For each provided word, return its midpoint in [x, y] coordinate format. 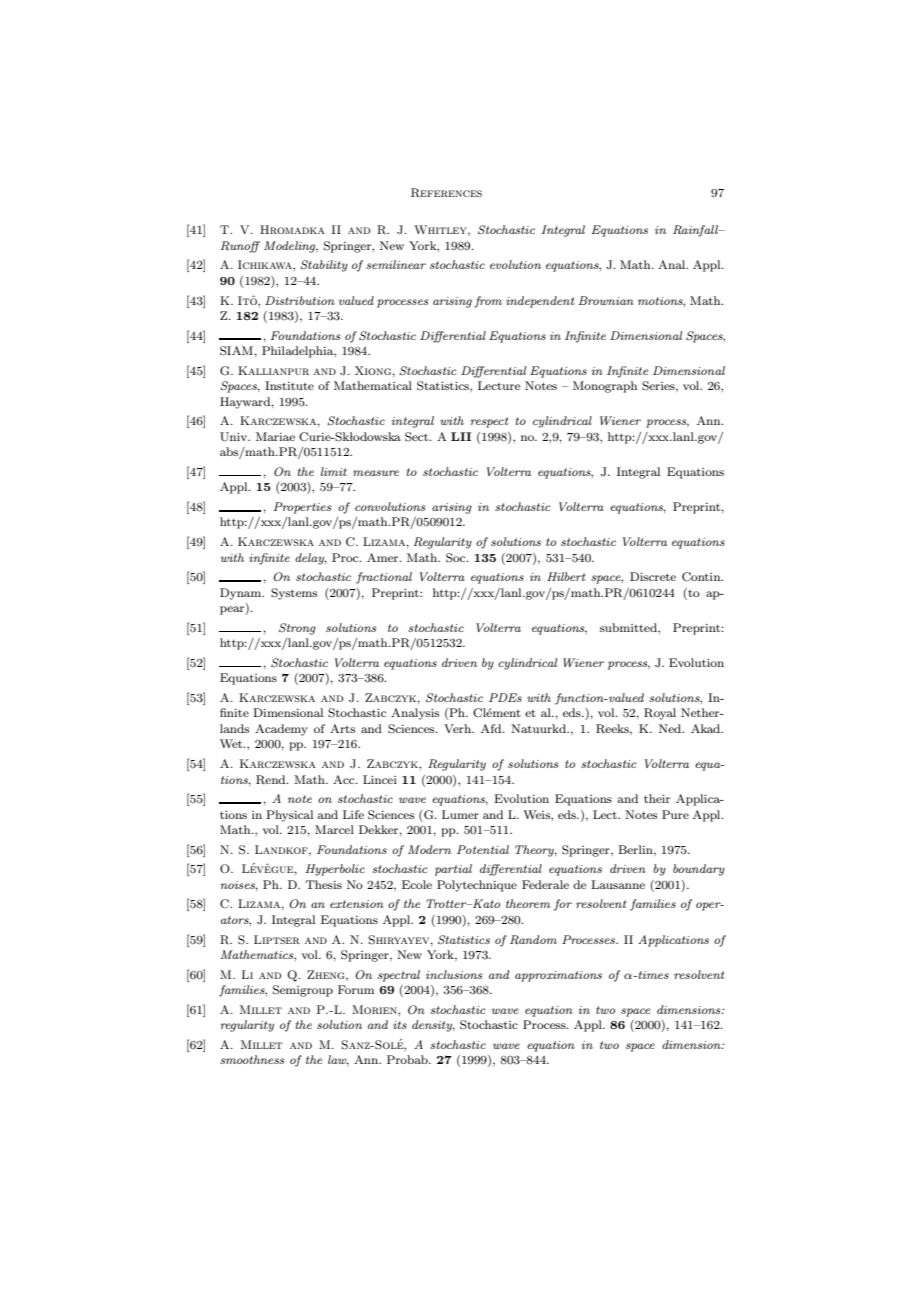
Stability [324, 266]
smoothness [252, 1059]
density [433, 1026]
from [488, 302]
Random [533, 939]
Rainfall [697, 231]
